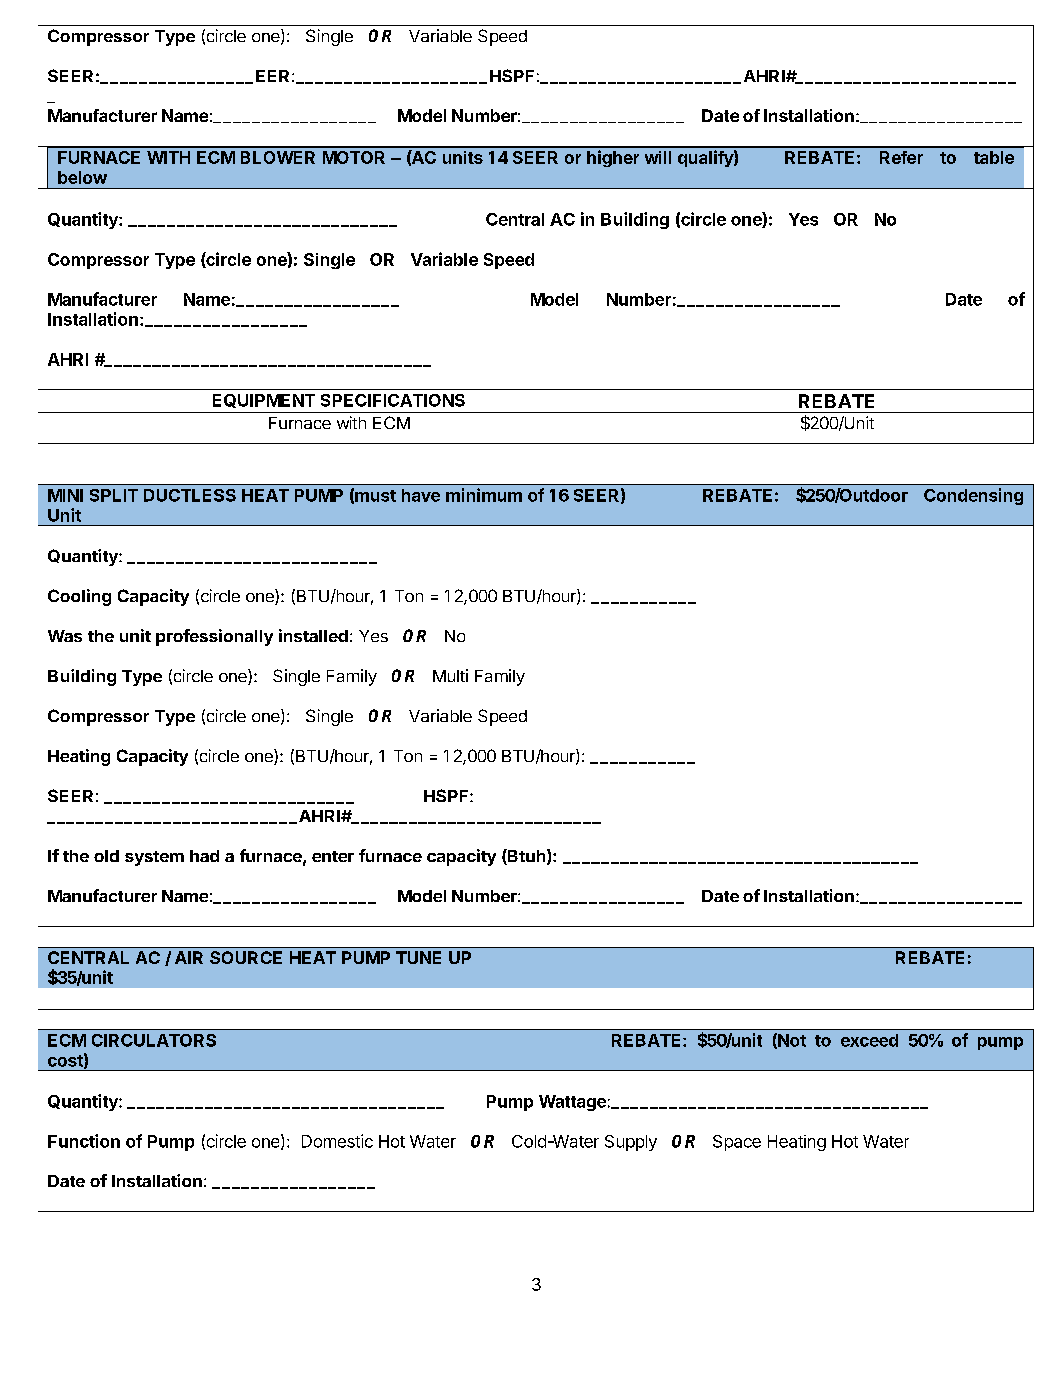  Describe the element at coordinates (214, 637) in the screenshot. I see `professionally` at that location.
